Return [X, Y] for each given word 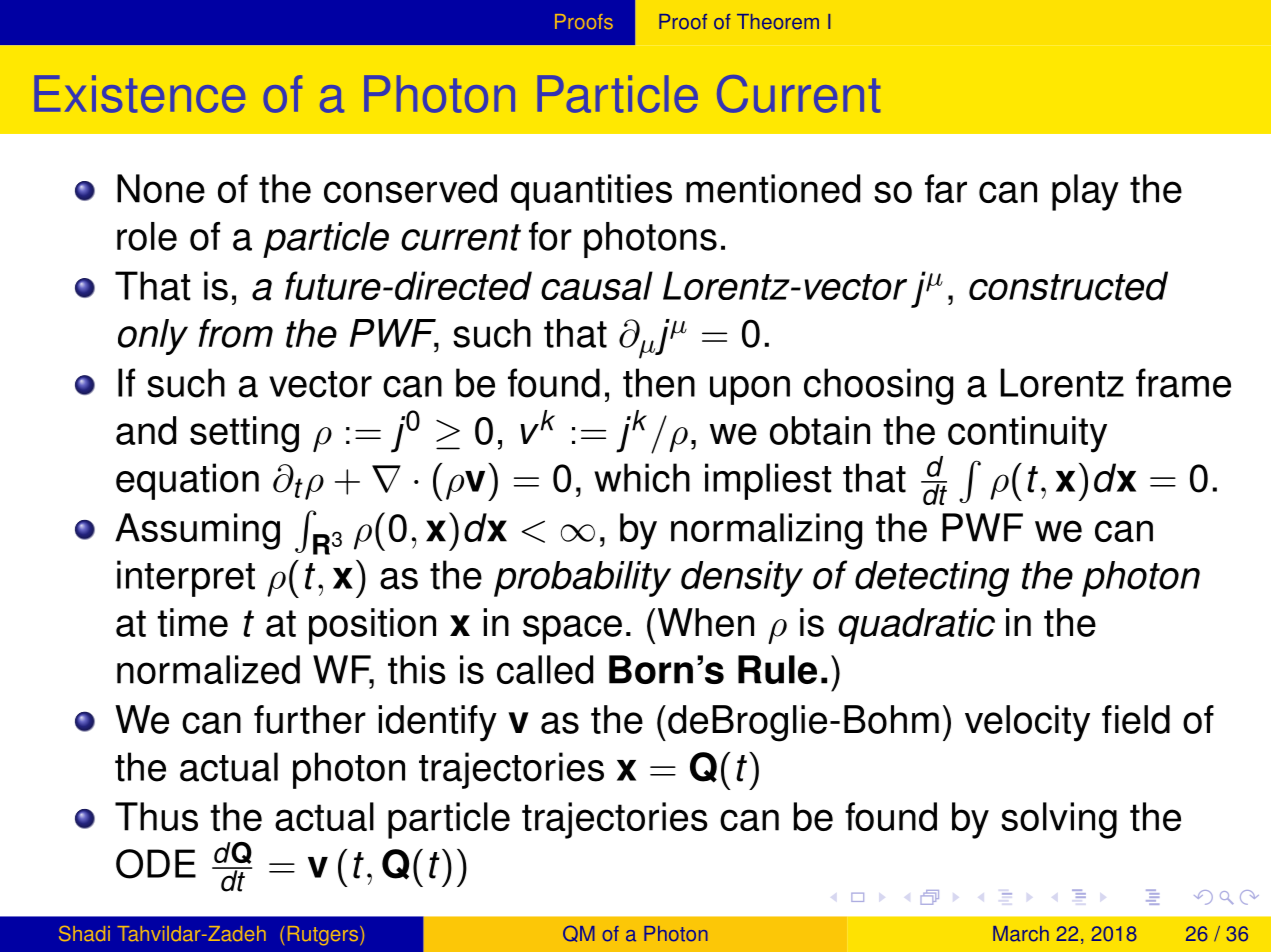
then [659, 383]
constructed [1068, 286]
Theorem [778, 22]
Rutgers [324, 936]
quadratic [916, 626]
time [192, 622]
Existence [139, 94]
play [1085, 192]
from [235, 333]
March [1021, 934]
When [706, 622]
